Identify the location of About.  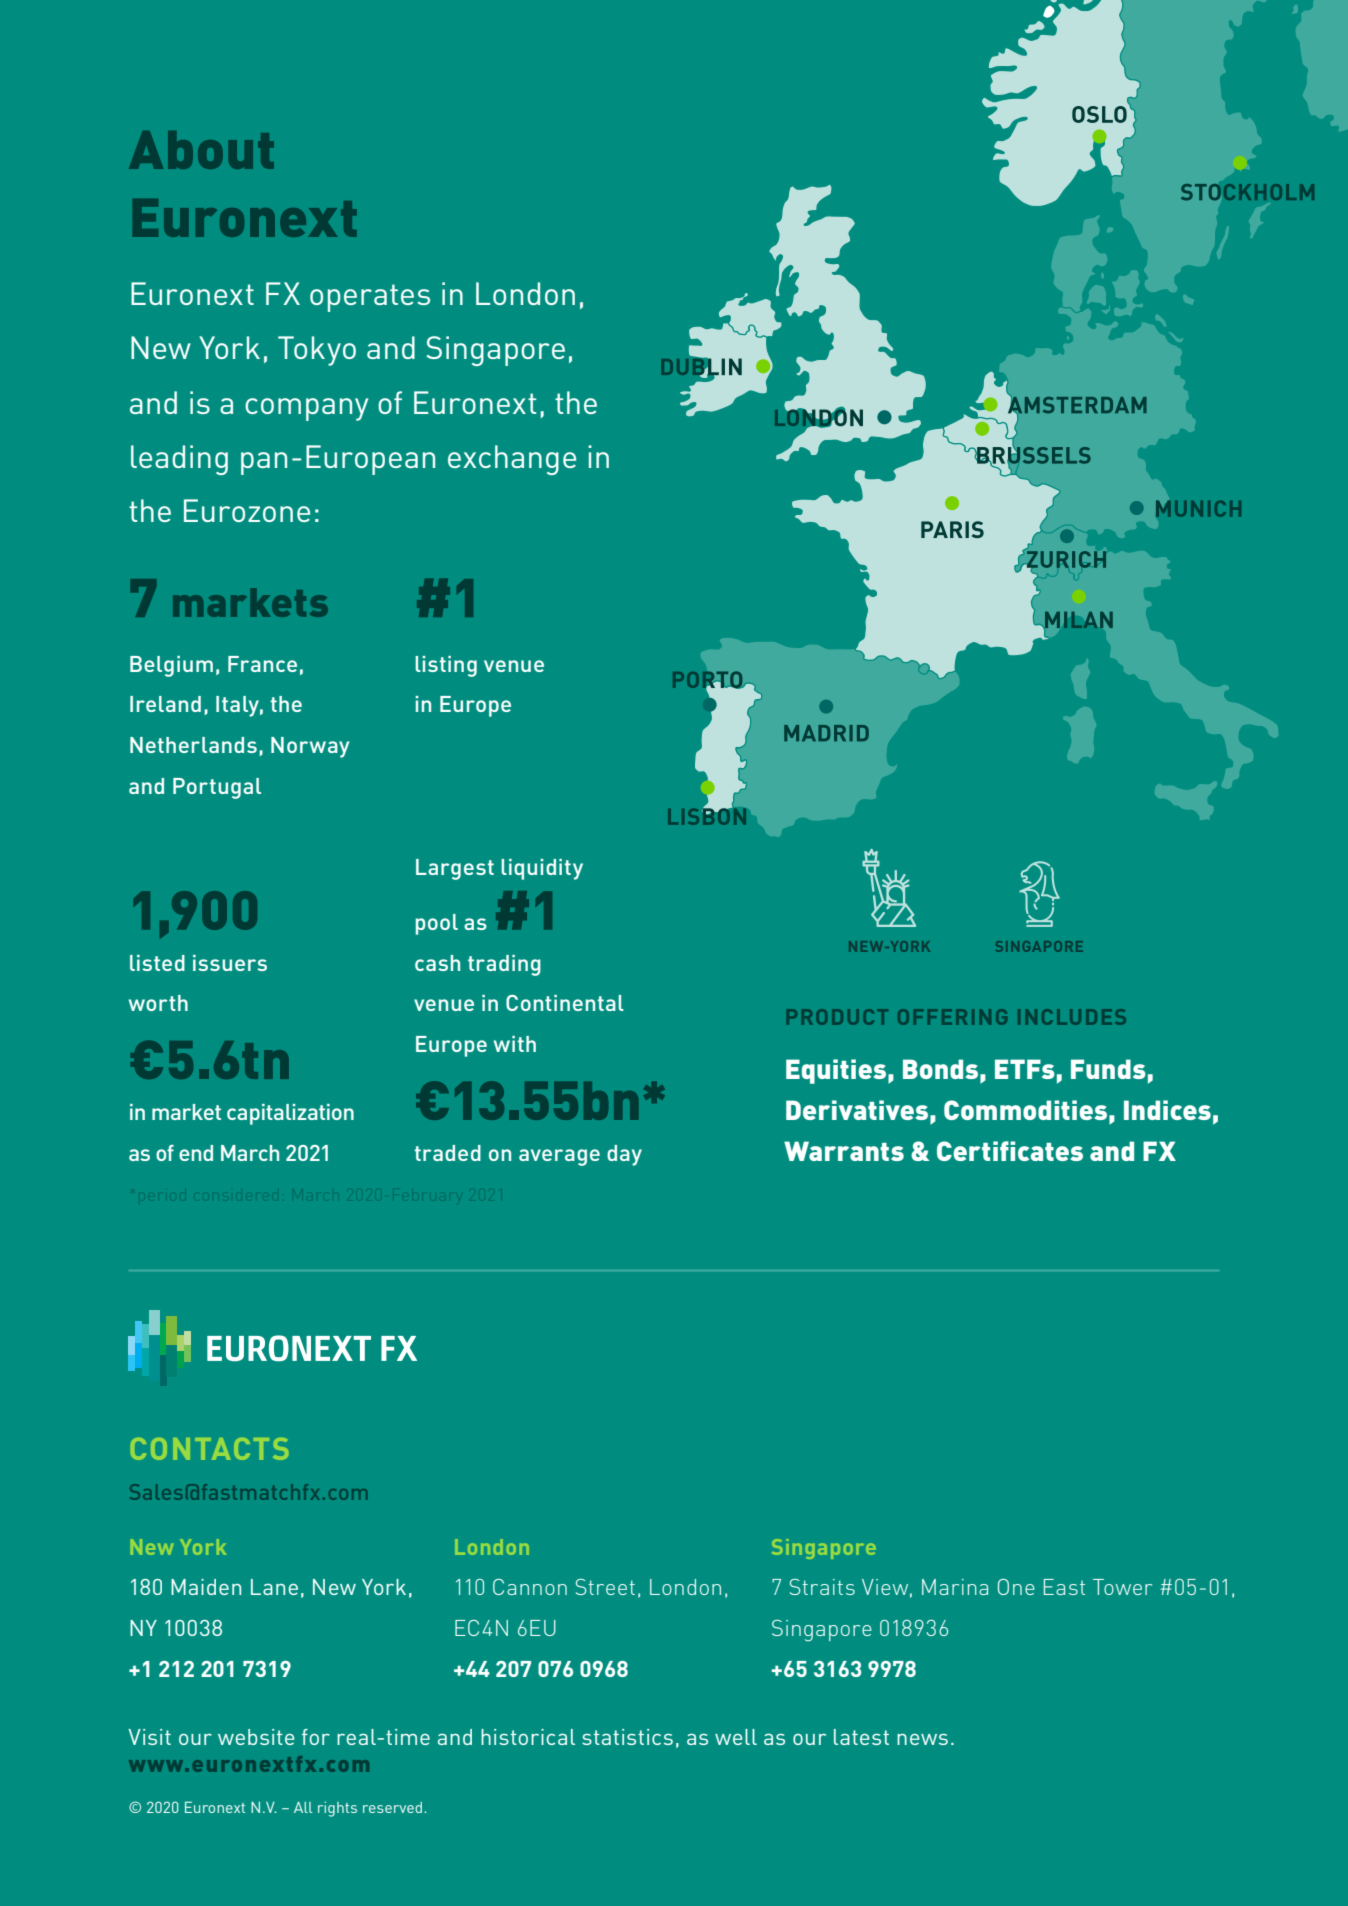
(201, 150).
